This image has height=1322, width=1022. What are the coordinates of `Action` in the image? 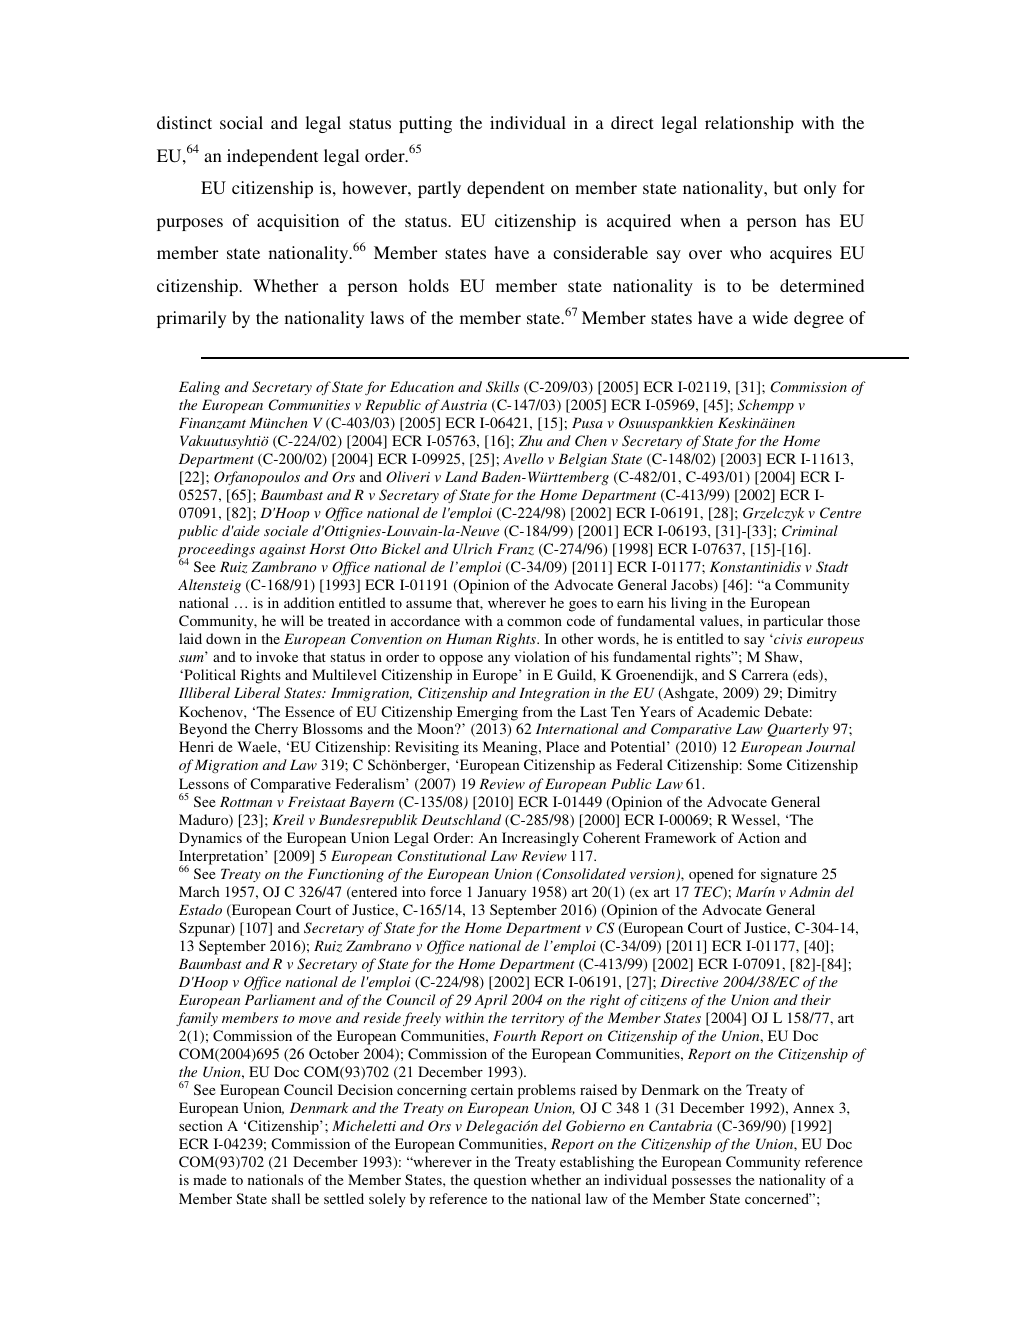 It's located at (759, 837).
